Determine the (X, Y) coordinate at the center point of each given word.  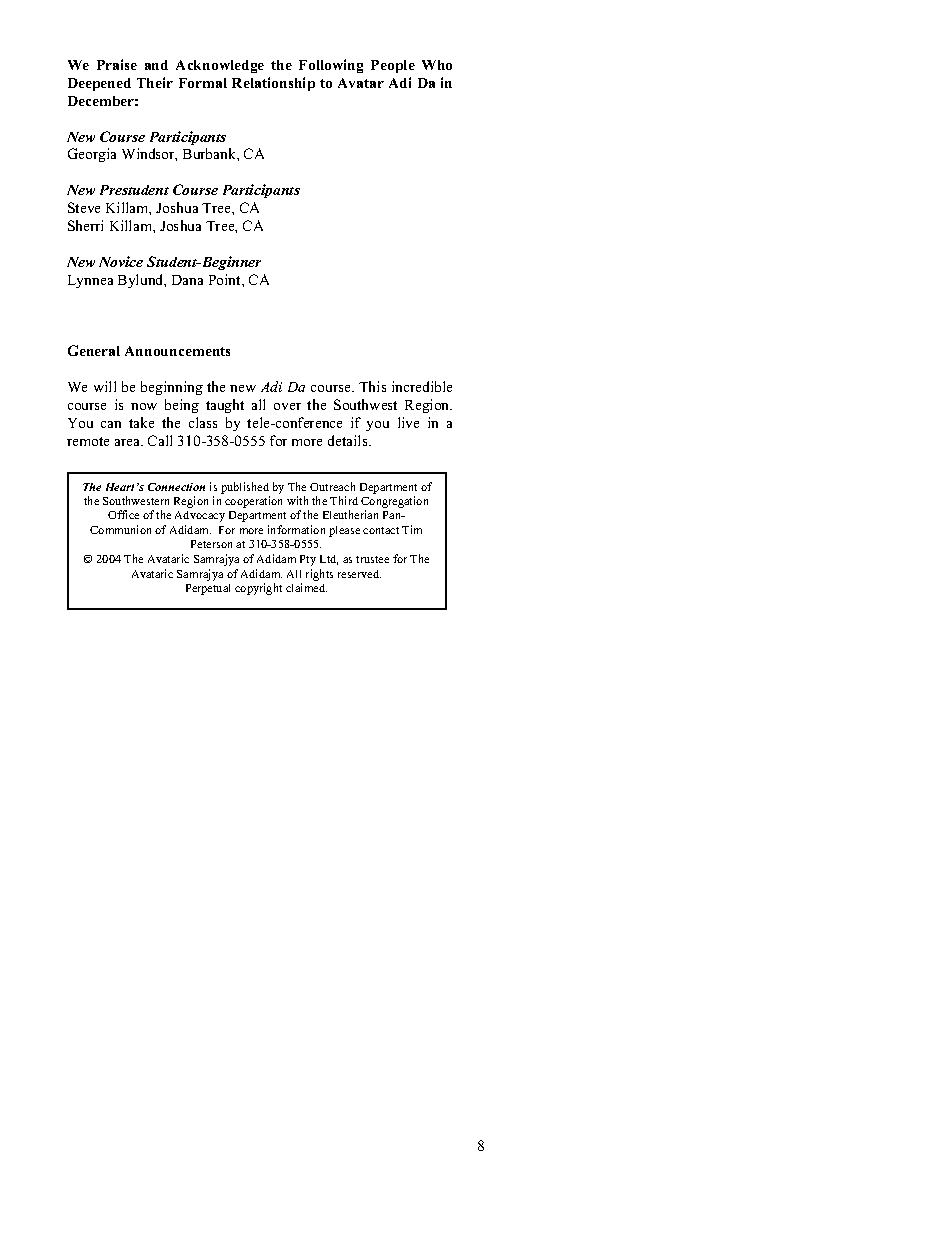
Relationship (273, 84)
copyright (258, 589)
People (393, 66)
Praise (117, 64)
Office (123, 514)
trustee (372, 559)
